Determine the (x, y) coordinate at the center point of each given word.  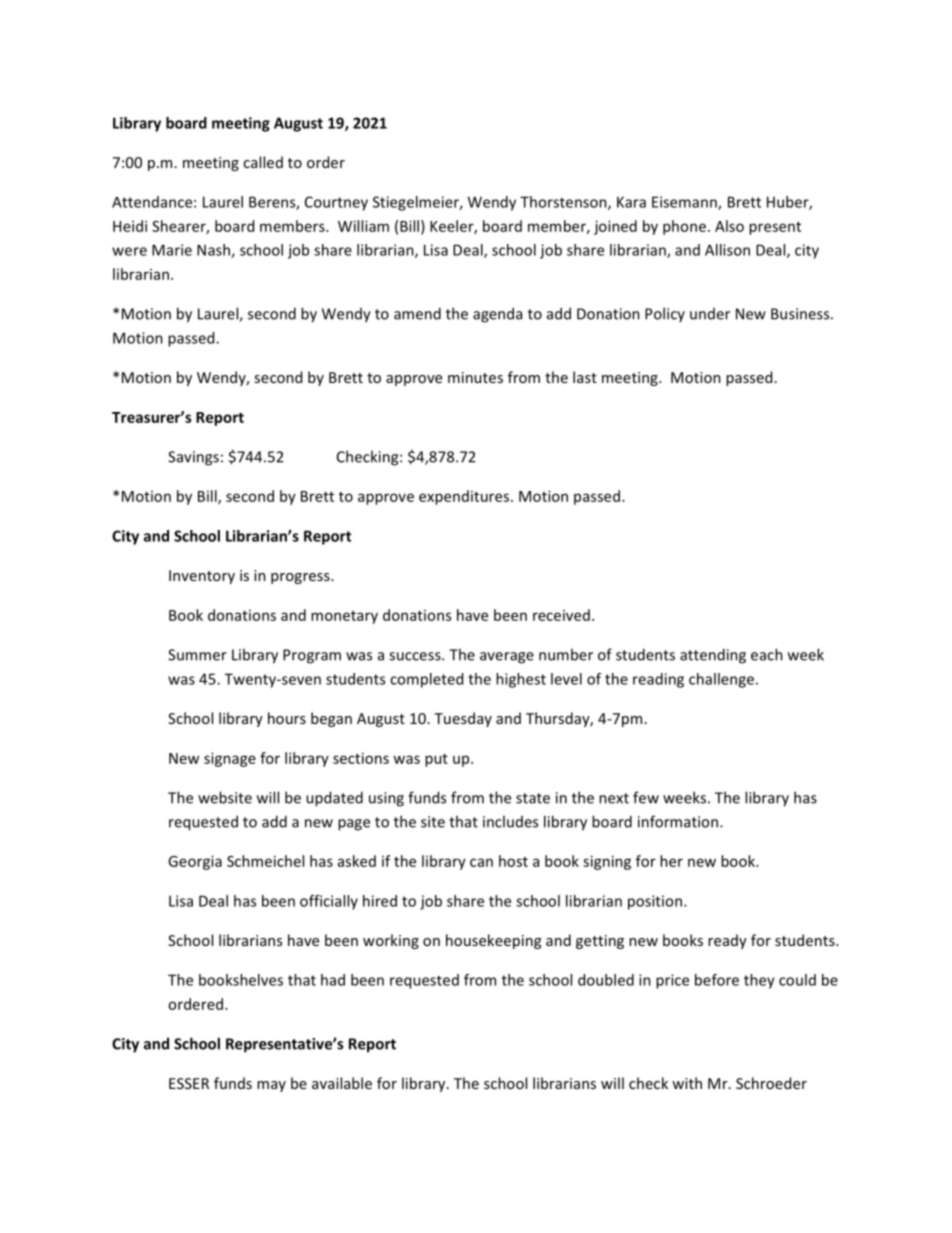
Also (729, 226)
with (687, 1083)
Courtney (336, 203)
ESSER (189, 1083)
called (263, 162)
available (342, 1083)
